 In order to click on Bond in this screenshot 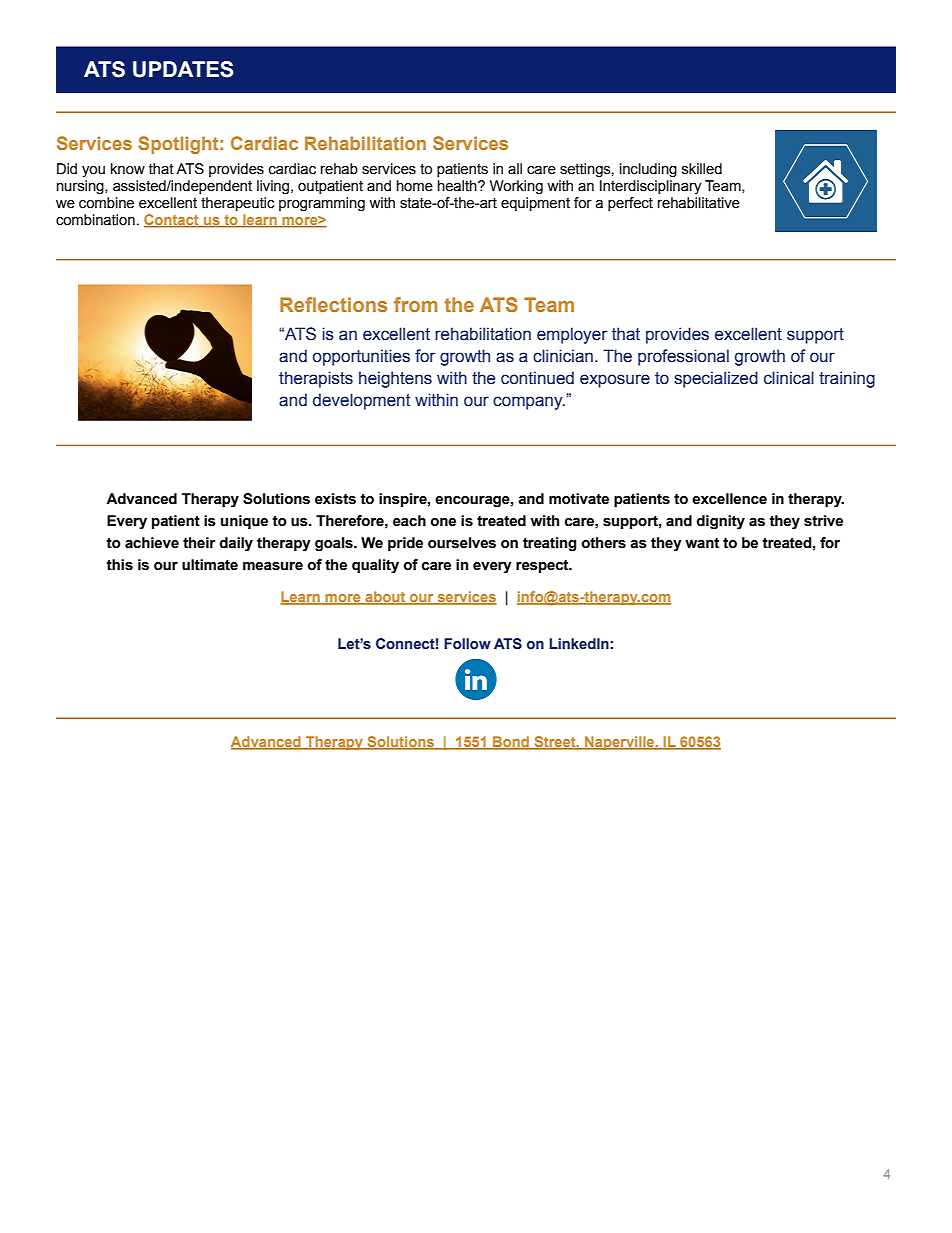, I will do `click(511, 743)`.
